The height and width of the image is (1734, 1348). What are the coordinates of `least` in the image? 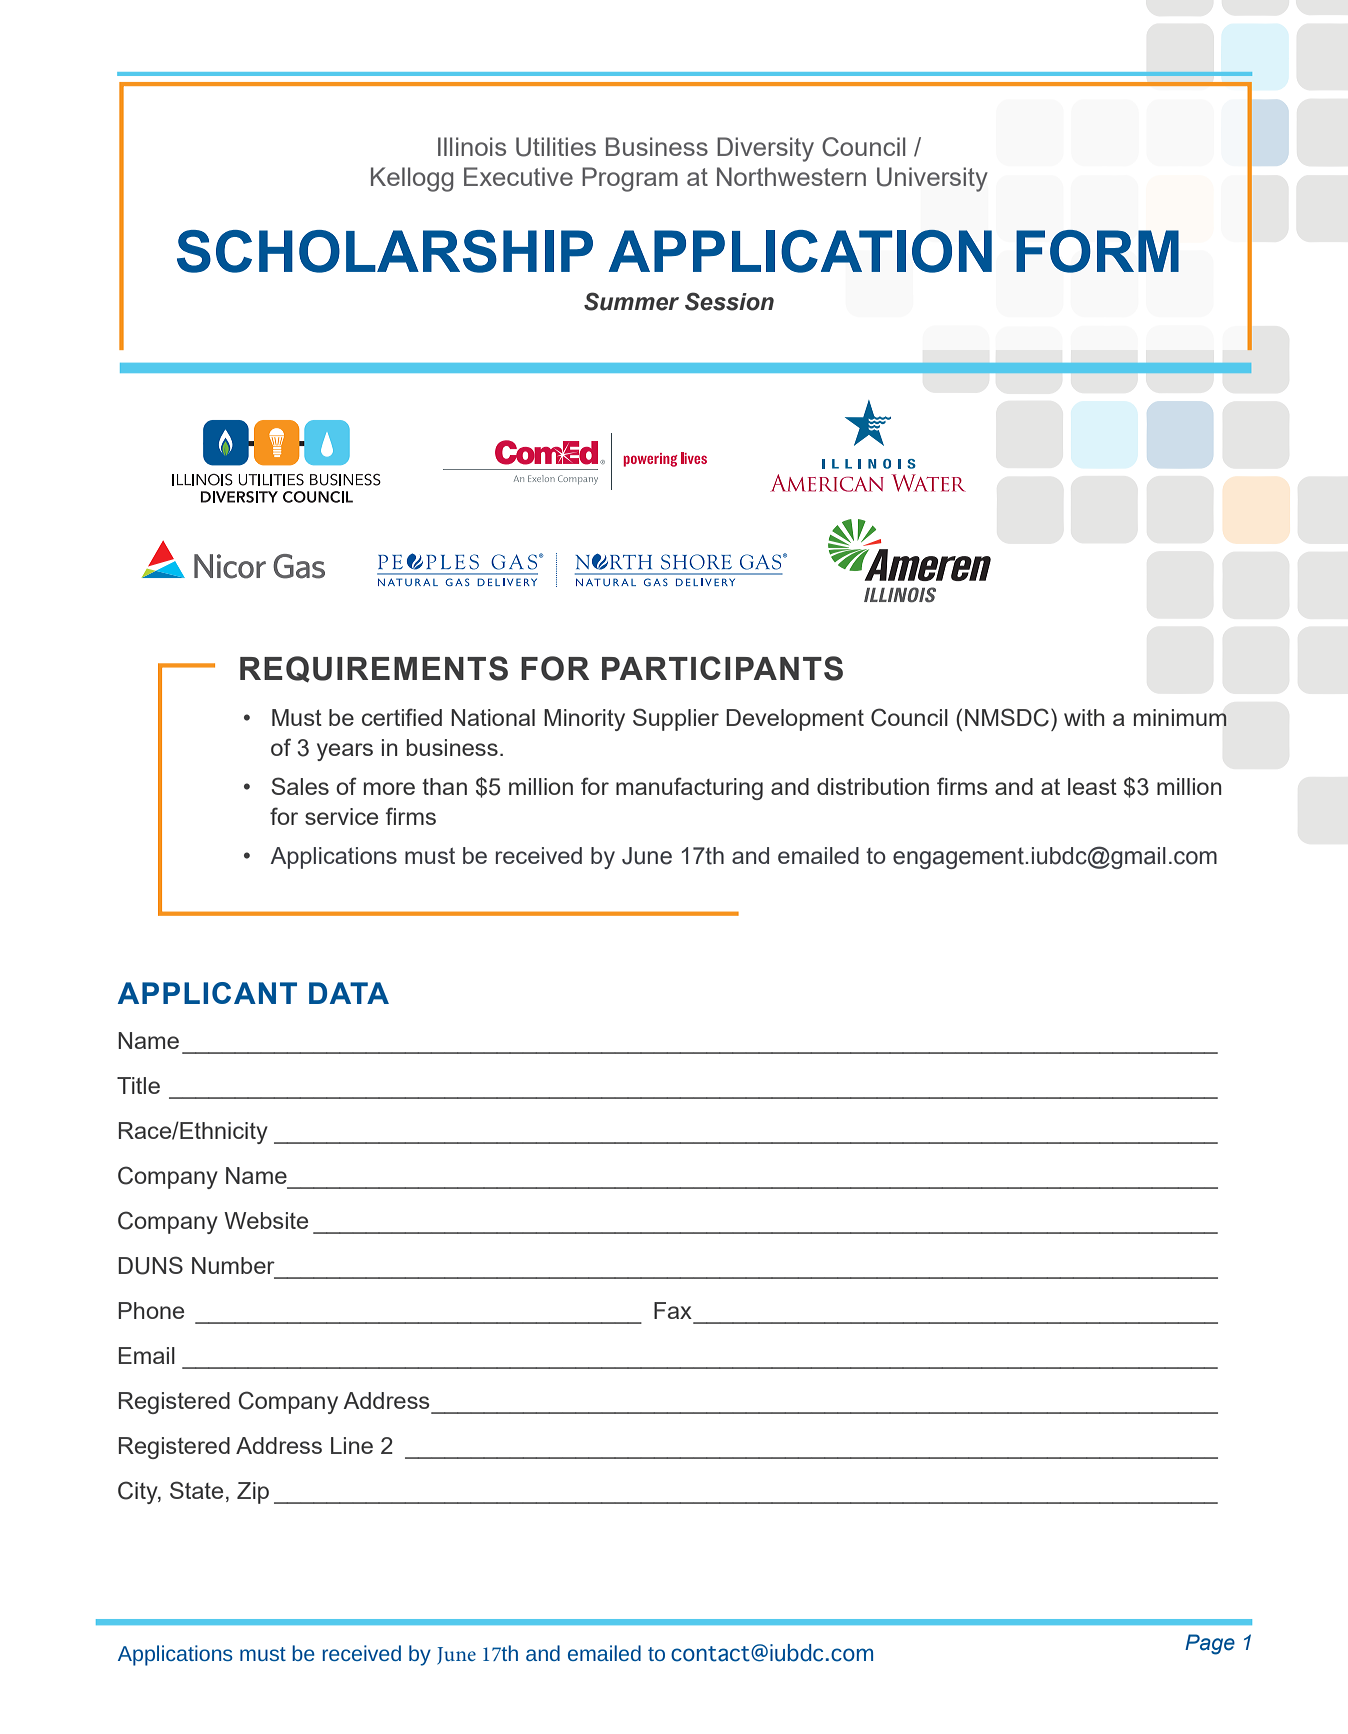 It's located at (1092, 786).
